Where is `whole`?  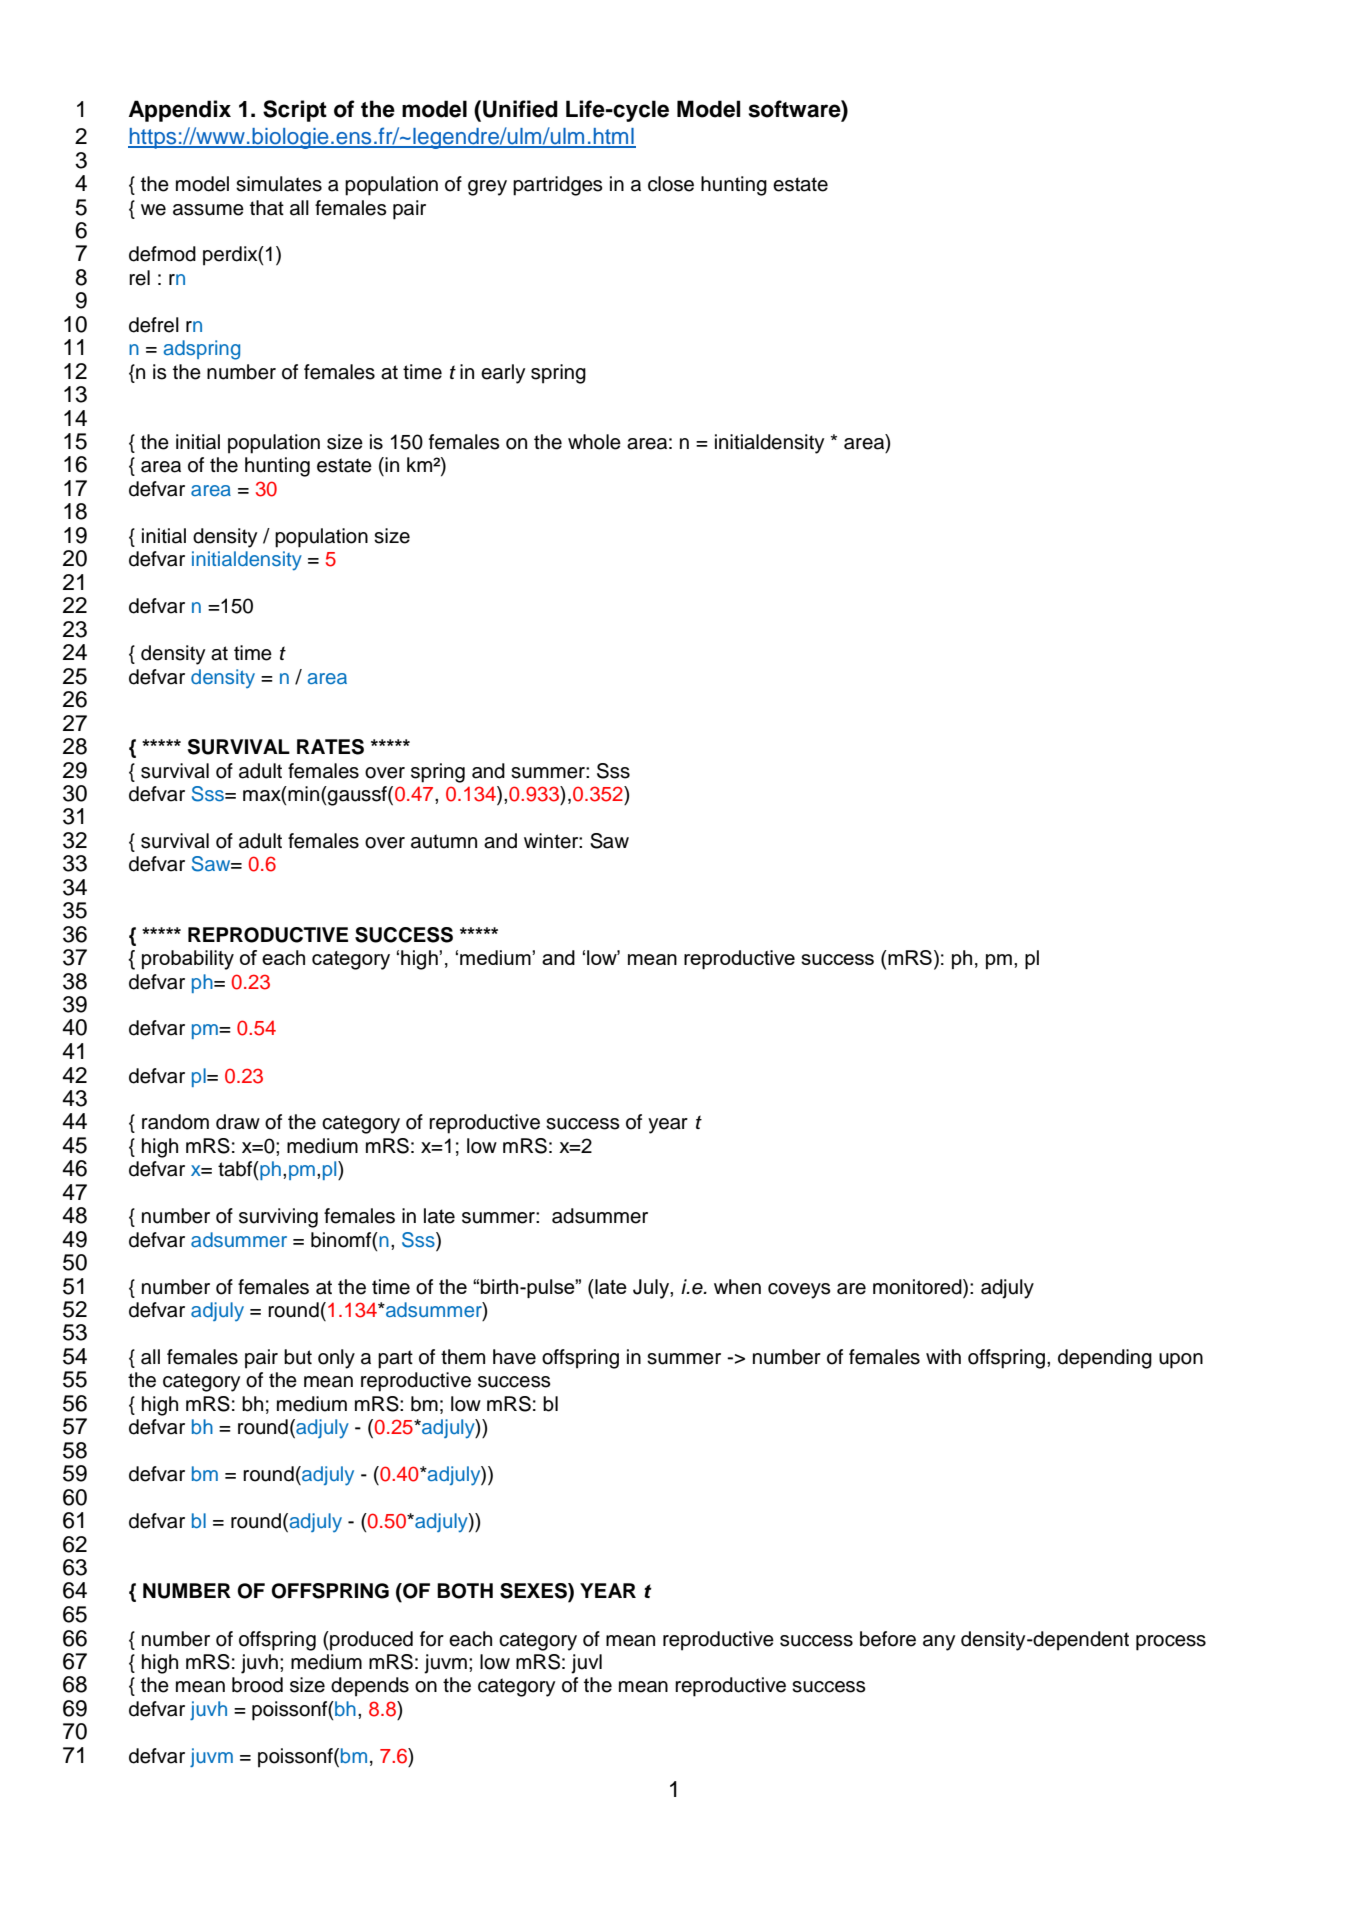 whole is located at coordinates (594, 442).
